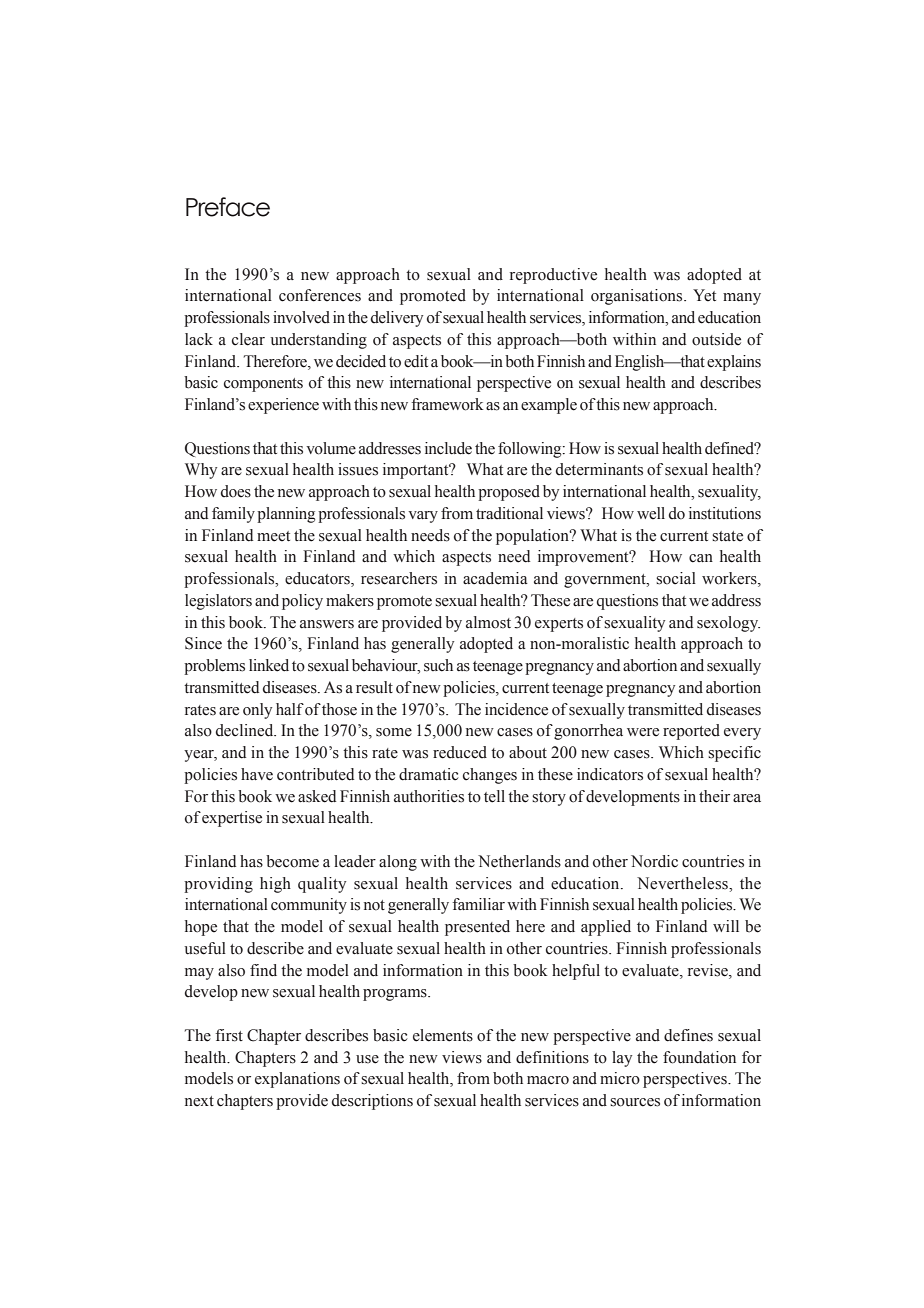 The image size is (924, 1308). I want to click on reproductive, so click(553, 276).
